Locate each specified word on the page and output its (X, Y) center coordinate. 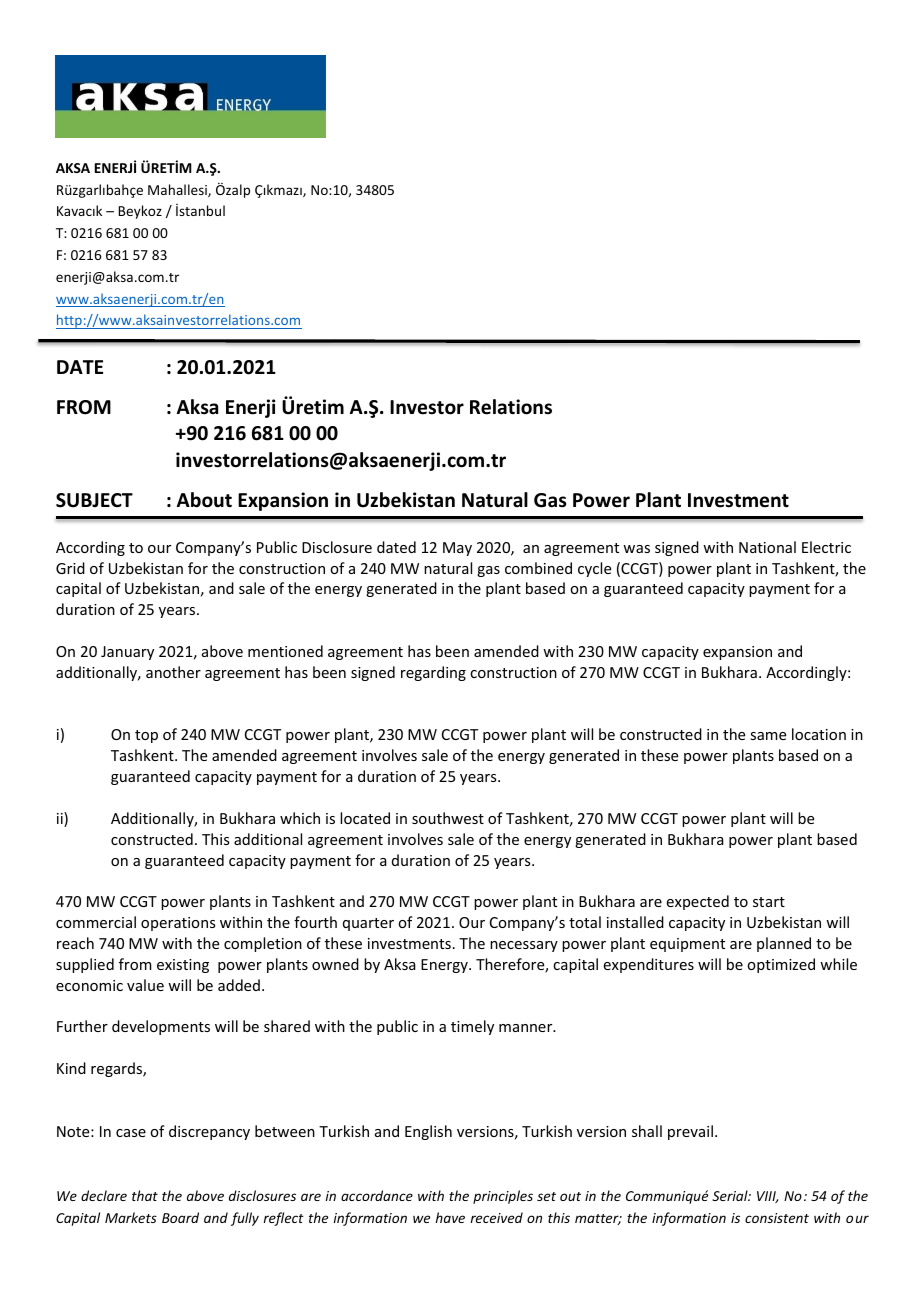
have (450, 1217)
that (145, 1195)
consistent (777, 1218)
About (204, 500)
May (457, 549)
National (767, 547)
